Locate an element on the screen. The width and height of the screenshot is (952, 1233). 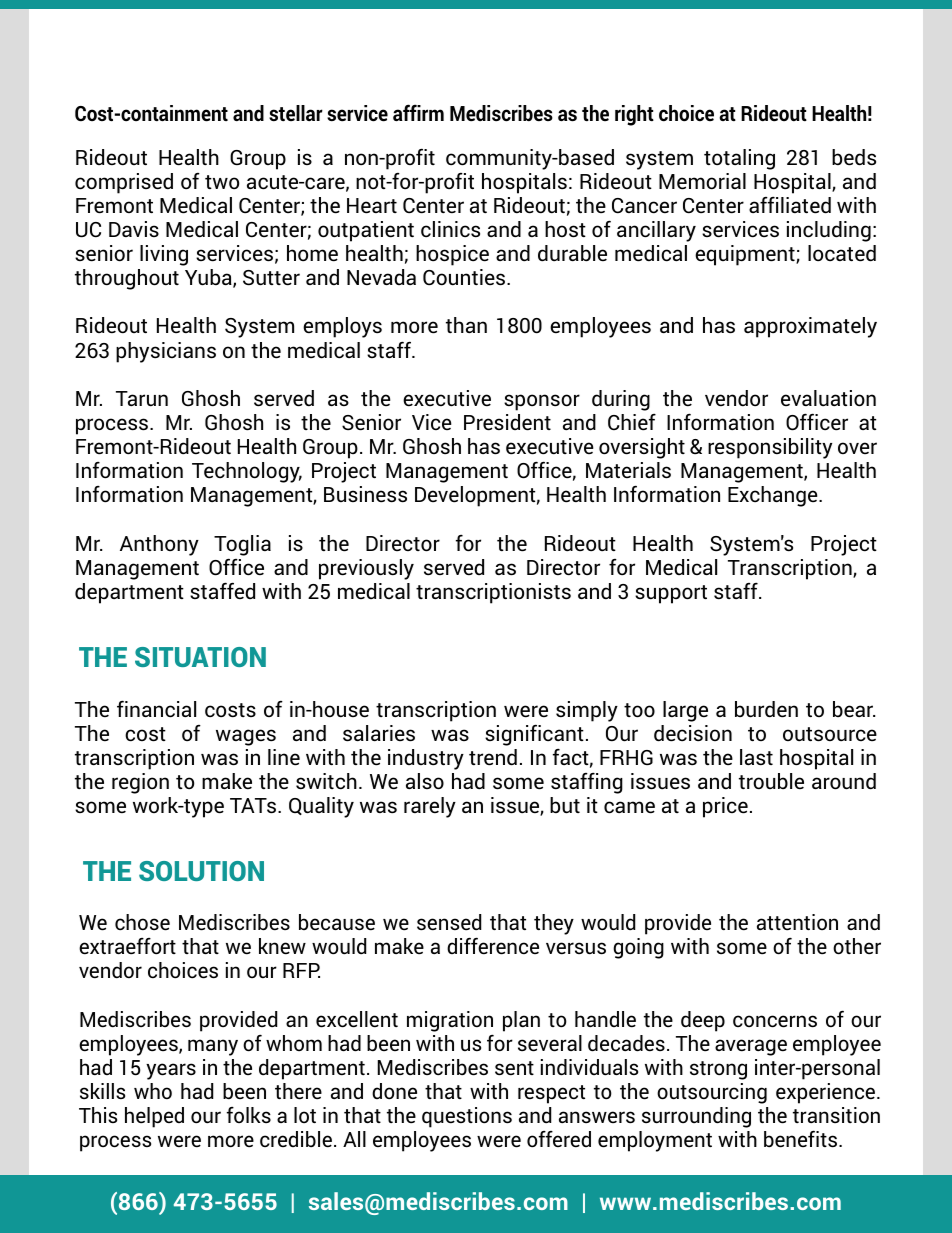
trend is located at coordinates (493, 757).
